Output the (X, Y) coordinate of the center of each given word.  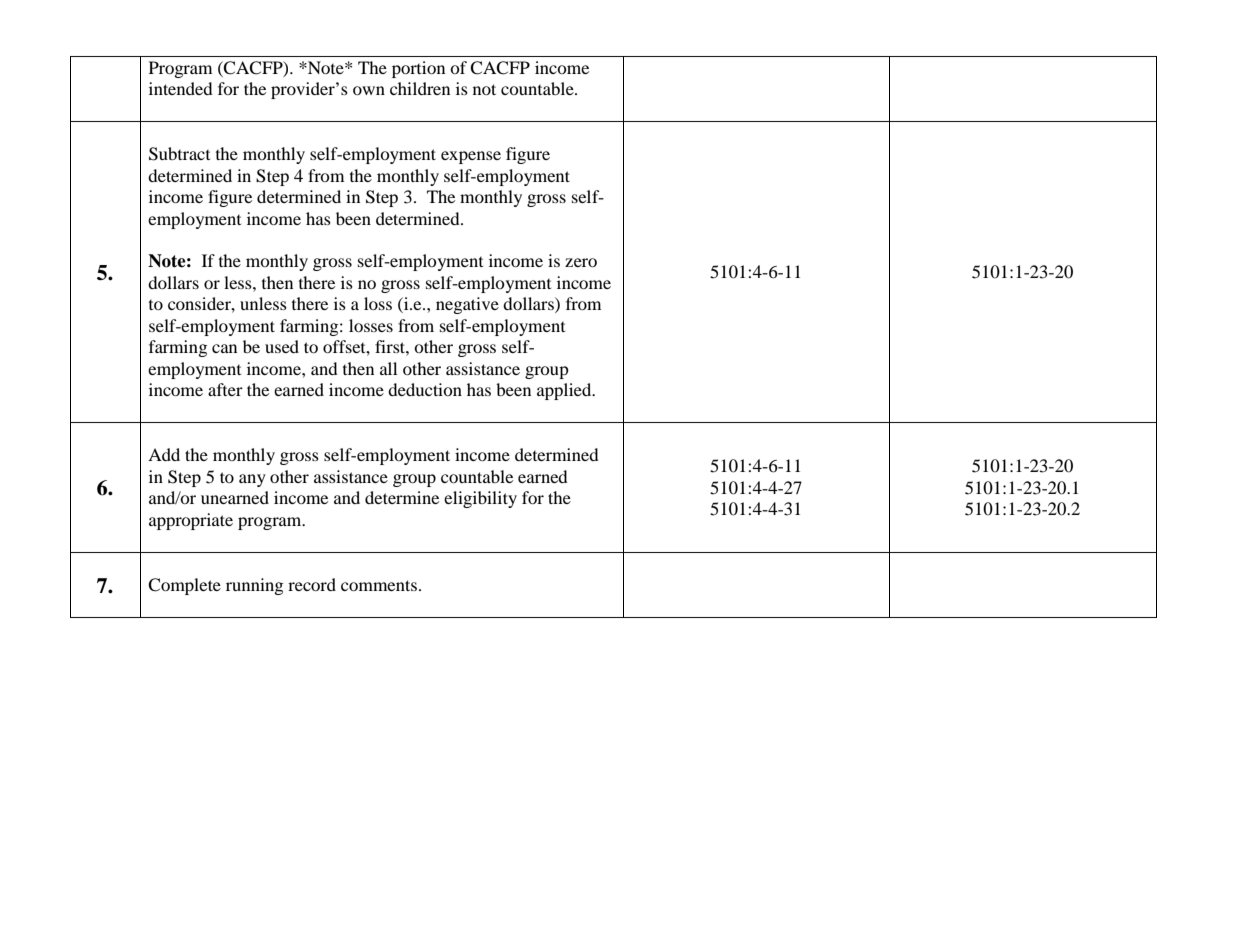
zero (581, 262)
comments (379, 585)
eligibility (480, 499)
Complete (184, 586)
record (312, 584)
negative (467, 305)
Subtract (179, 154)
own (369, 90)
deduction (425, 389)
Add (164, 454)
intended (181, 88)
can (224, 348)
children (420, 88)
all (388, 368)
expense (471, 157)
